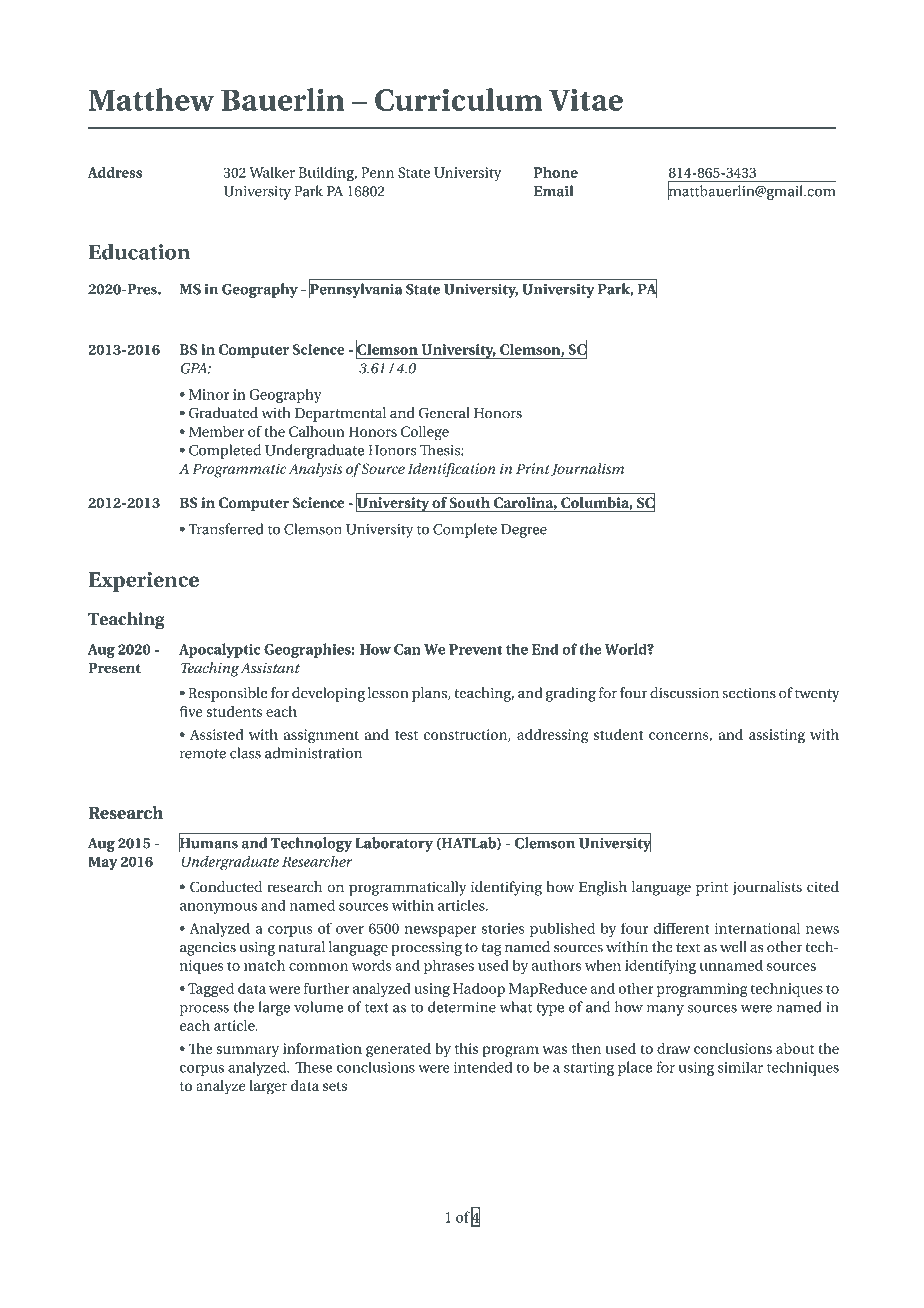 The image size is (924, 1308). Describe the element at coordinates (152, 99) in the page. I see `Matthew` at that location.
